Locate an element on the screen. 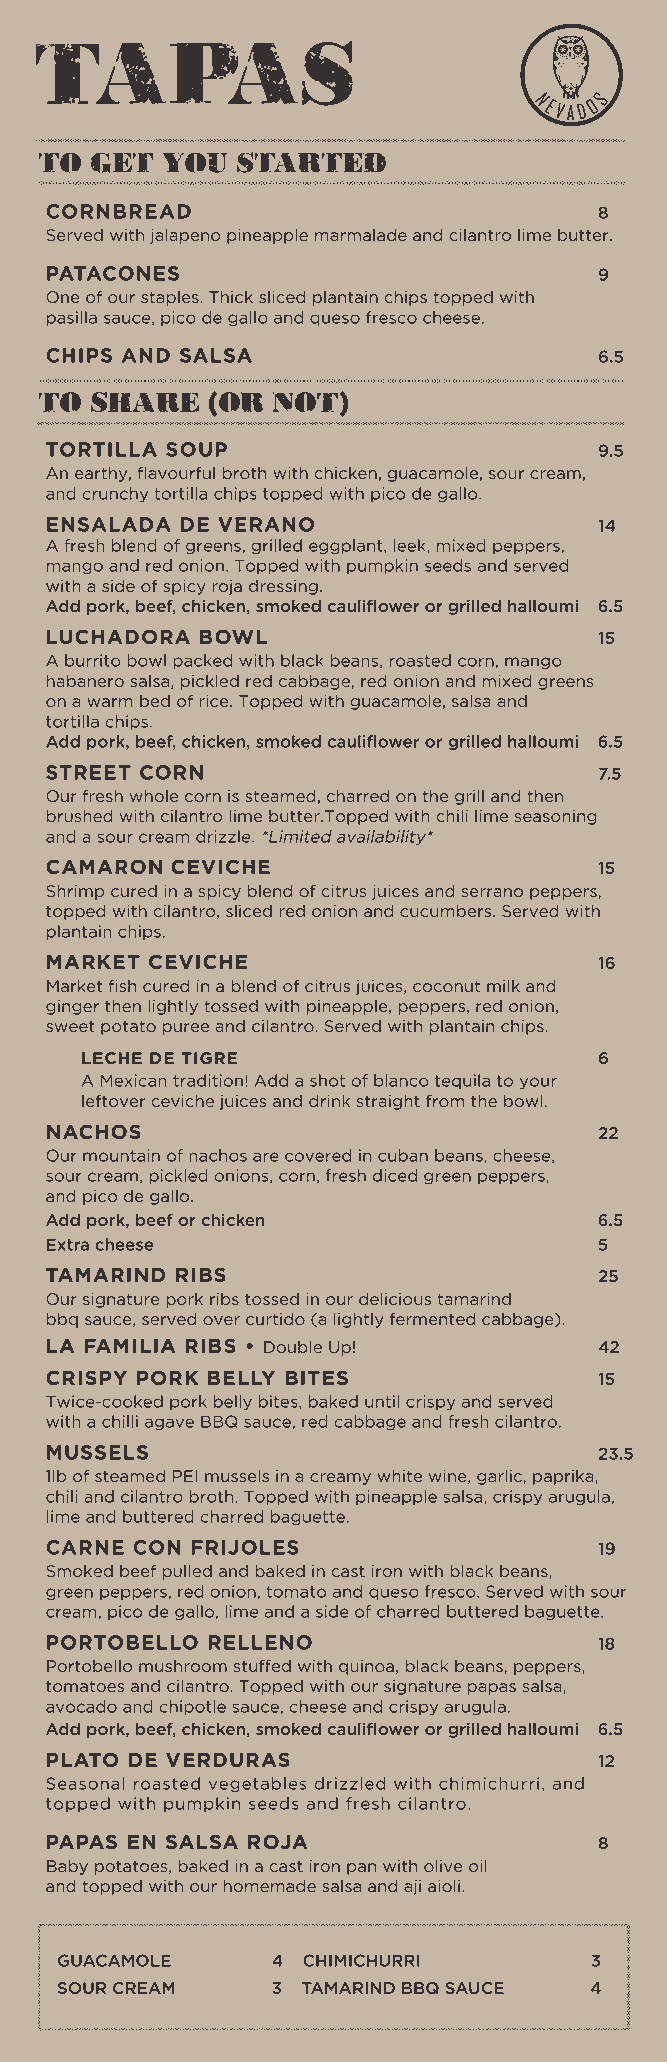 This screenshot has width=667, height=2062. leek is located at coordinates (411, 546).
